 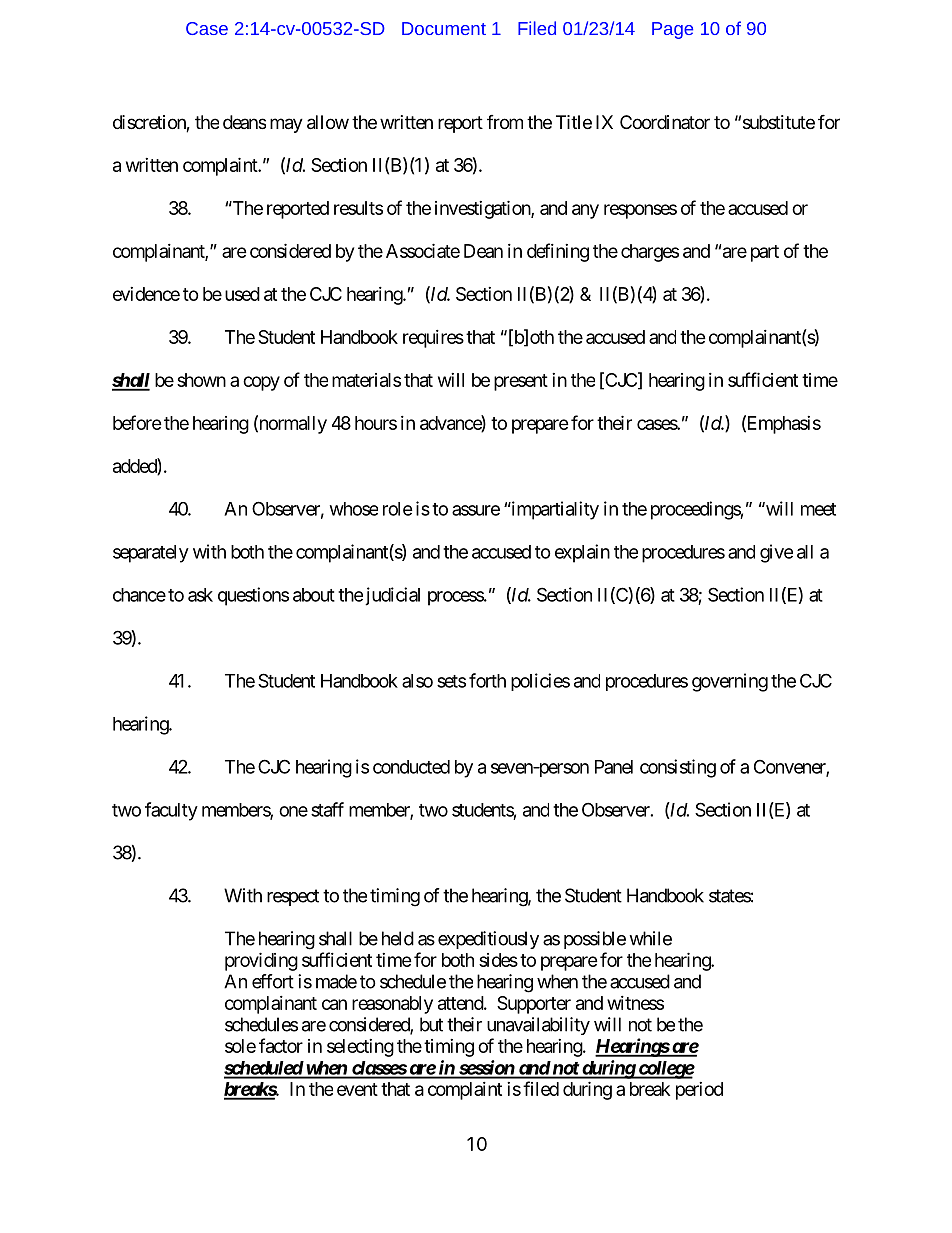 What do you see at coordinates (171, 811) in the screenshot?
I see `faculty` at bounding box center [171, 811].
